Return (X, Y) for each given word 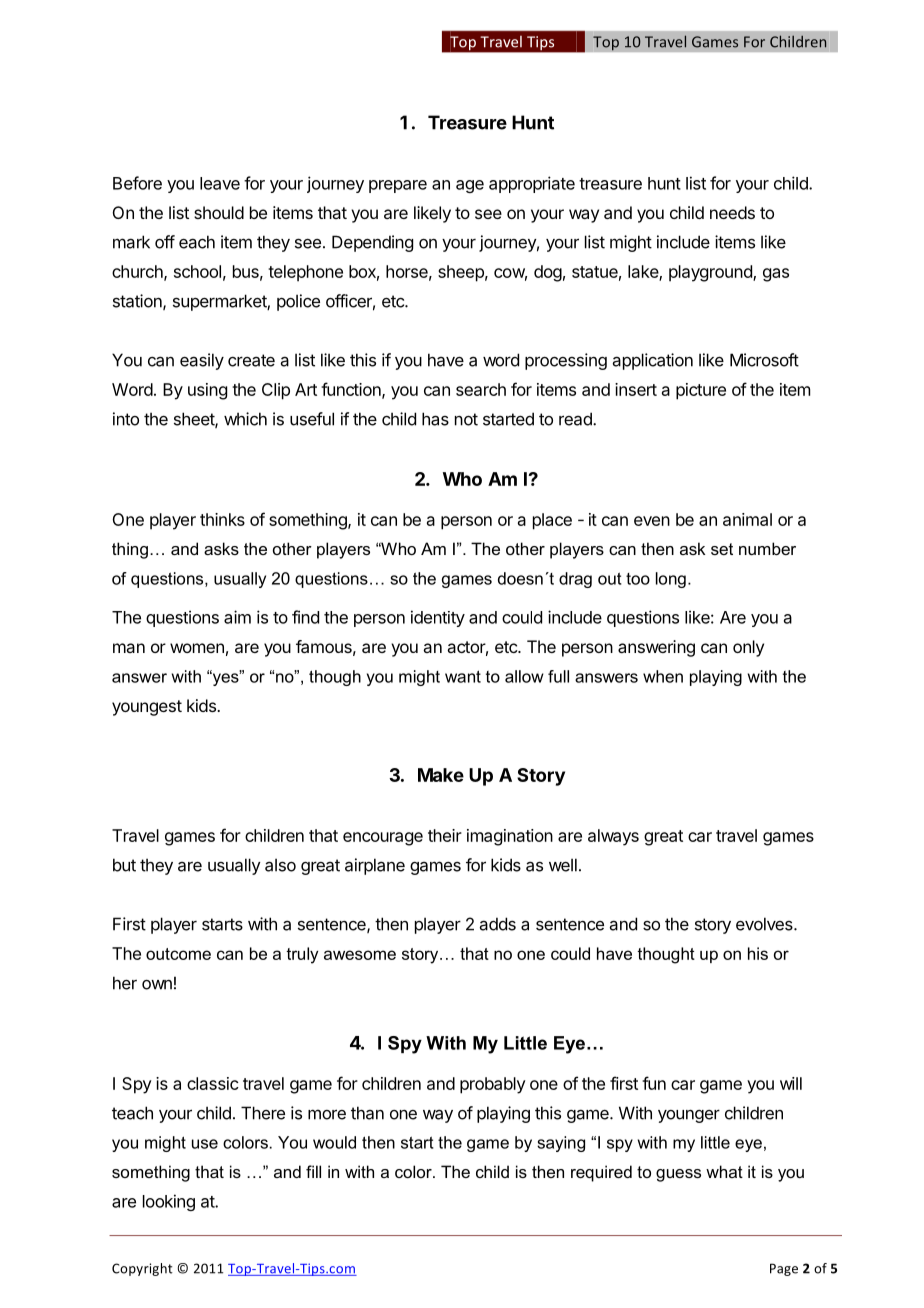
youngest (147, 708)
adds (498, 924)
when (663, 676)
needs (732, 212)
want (463, 676)
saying (561, 1144)
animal (747, 519)
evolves (765, 924)
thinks (222, 519)
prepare (398, 186)
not (466, 419)
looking (169, 1202)
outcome (178, 954)
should (219, 212)
